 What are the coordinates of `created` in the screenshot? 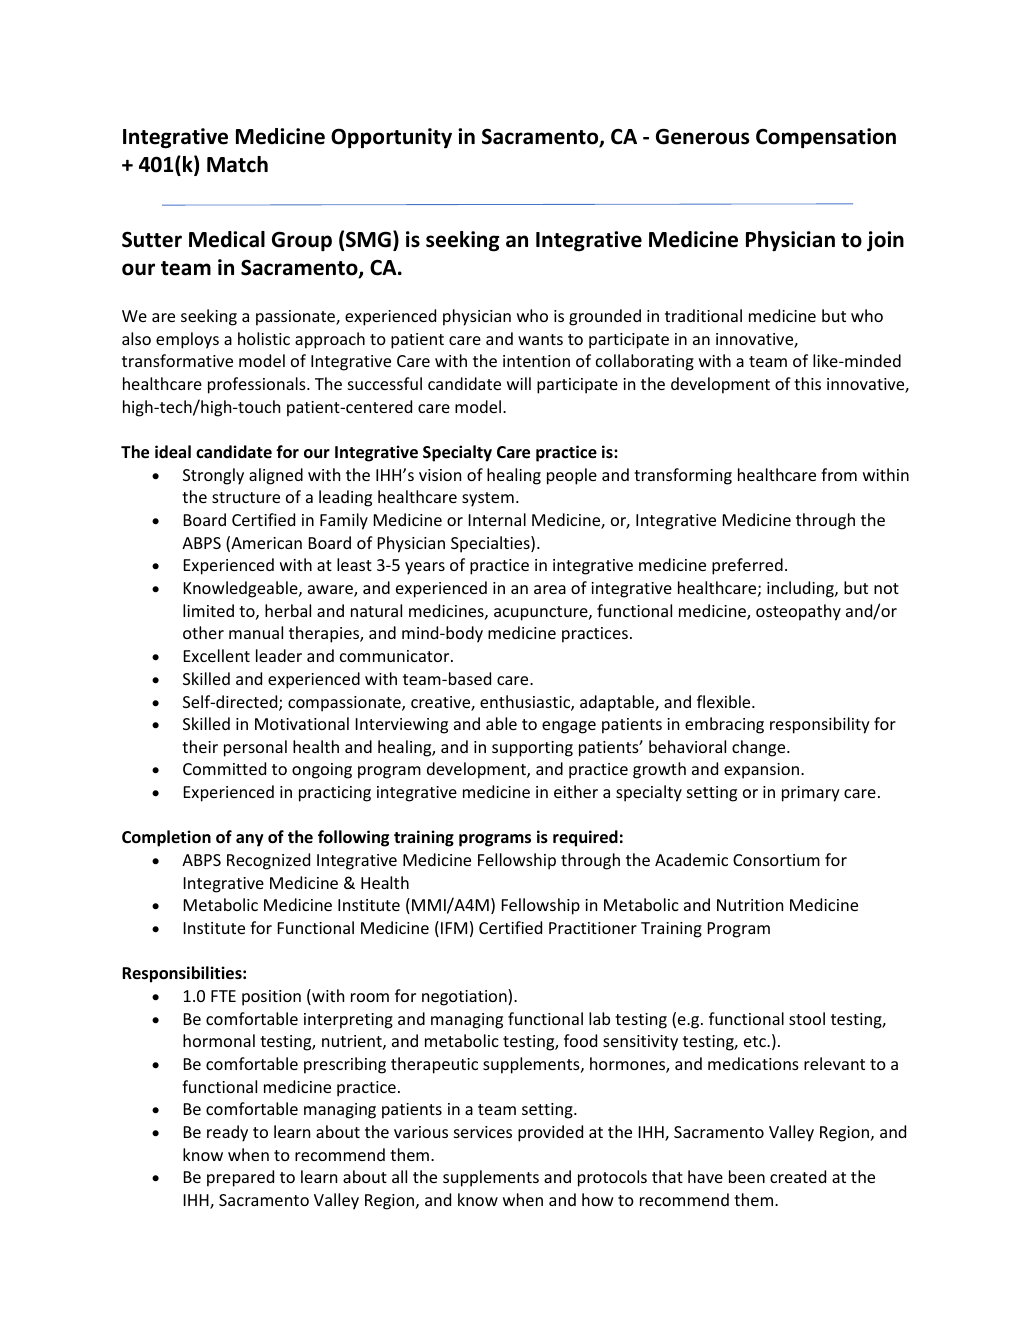 It's located at (798, 1176).
